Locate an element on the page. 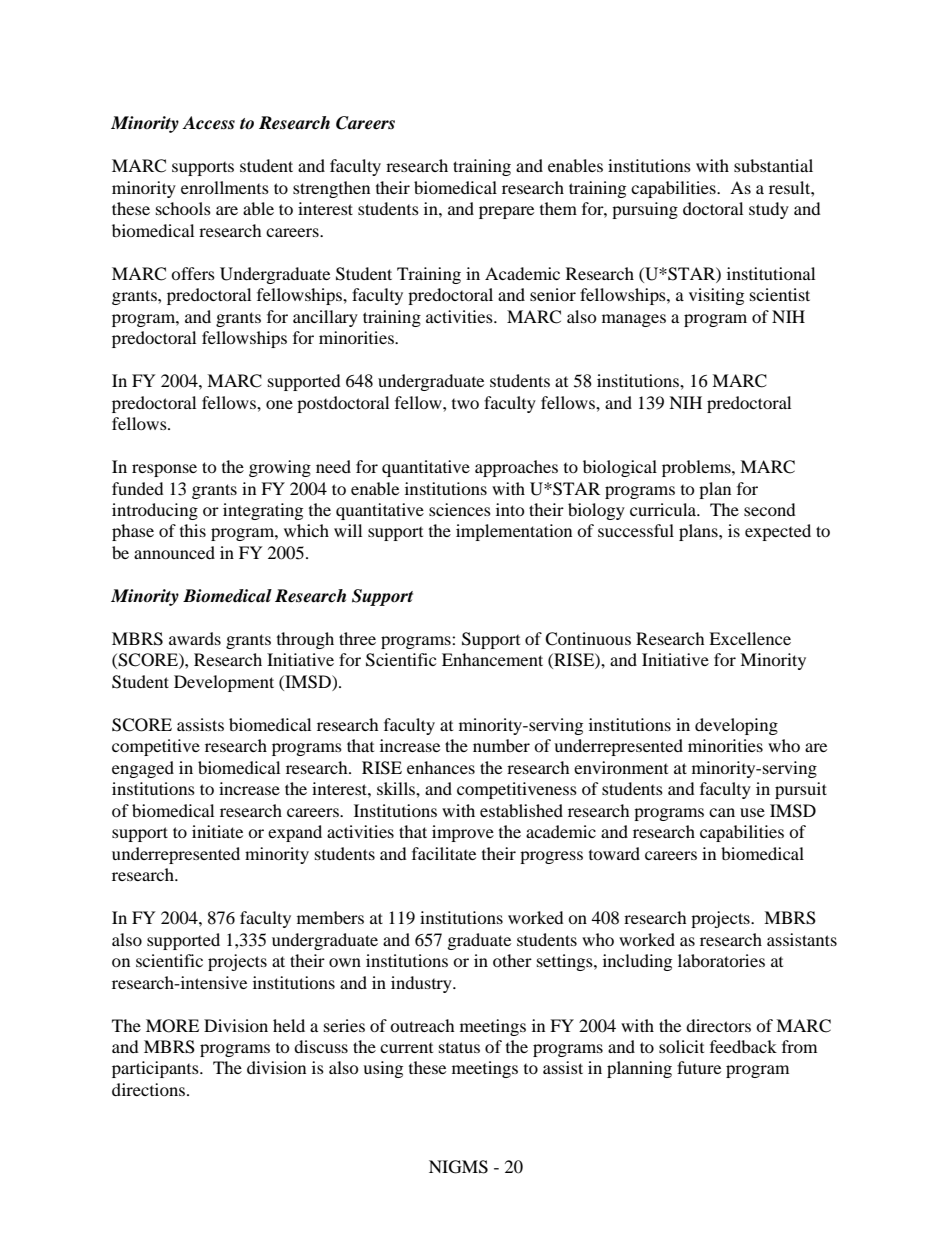 The height and width of the document is (1233, 952). awards is located at coordinates (195, 638).
